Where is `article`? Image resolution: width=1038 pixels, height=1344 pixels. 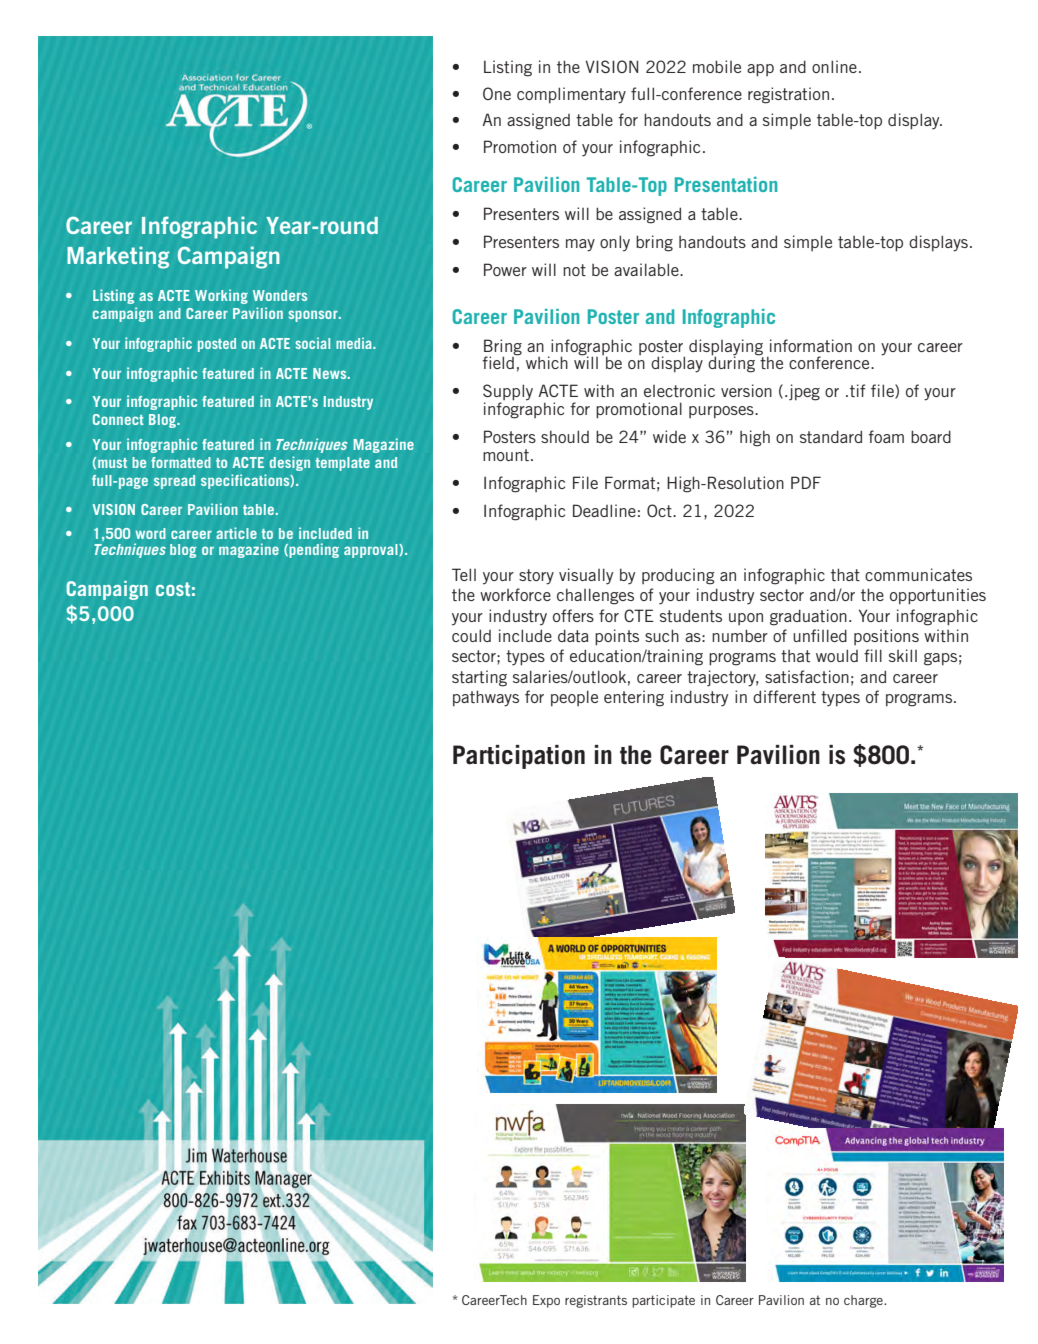 article is located at coordinates (236, 533).
